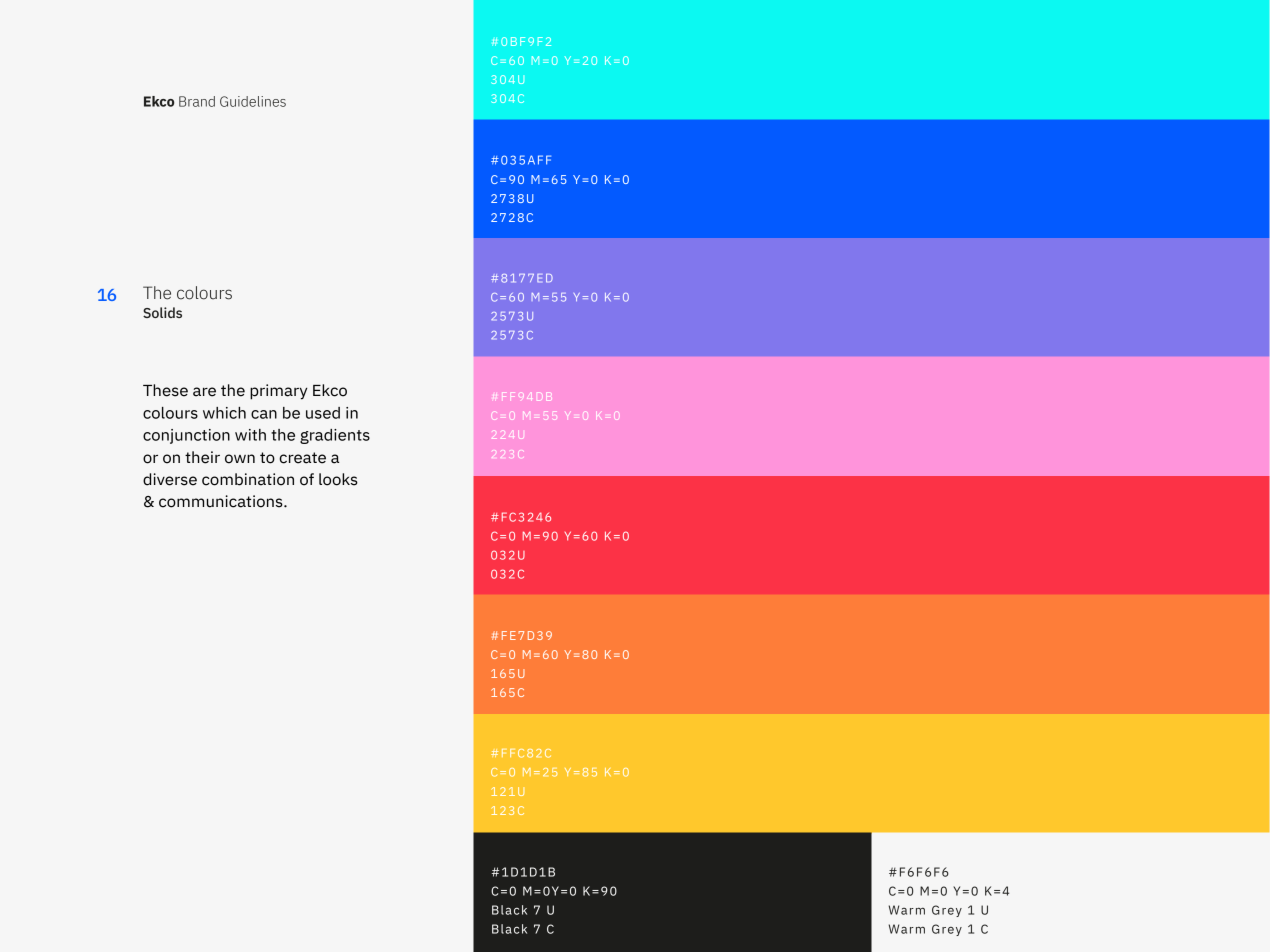 Image resolution: width=1270 pixels, height=952 pixels. What do you see at coordinates (323, 413) in the image?
I see `used` at bounding box center [323, 413].
